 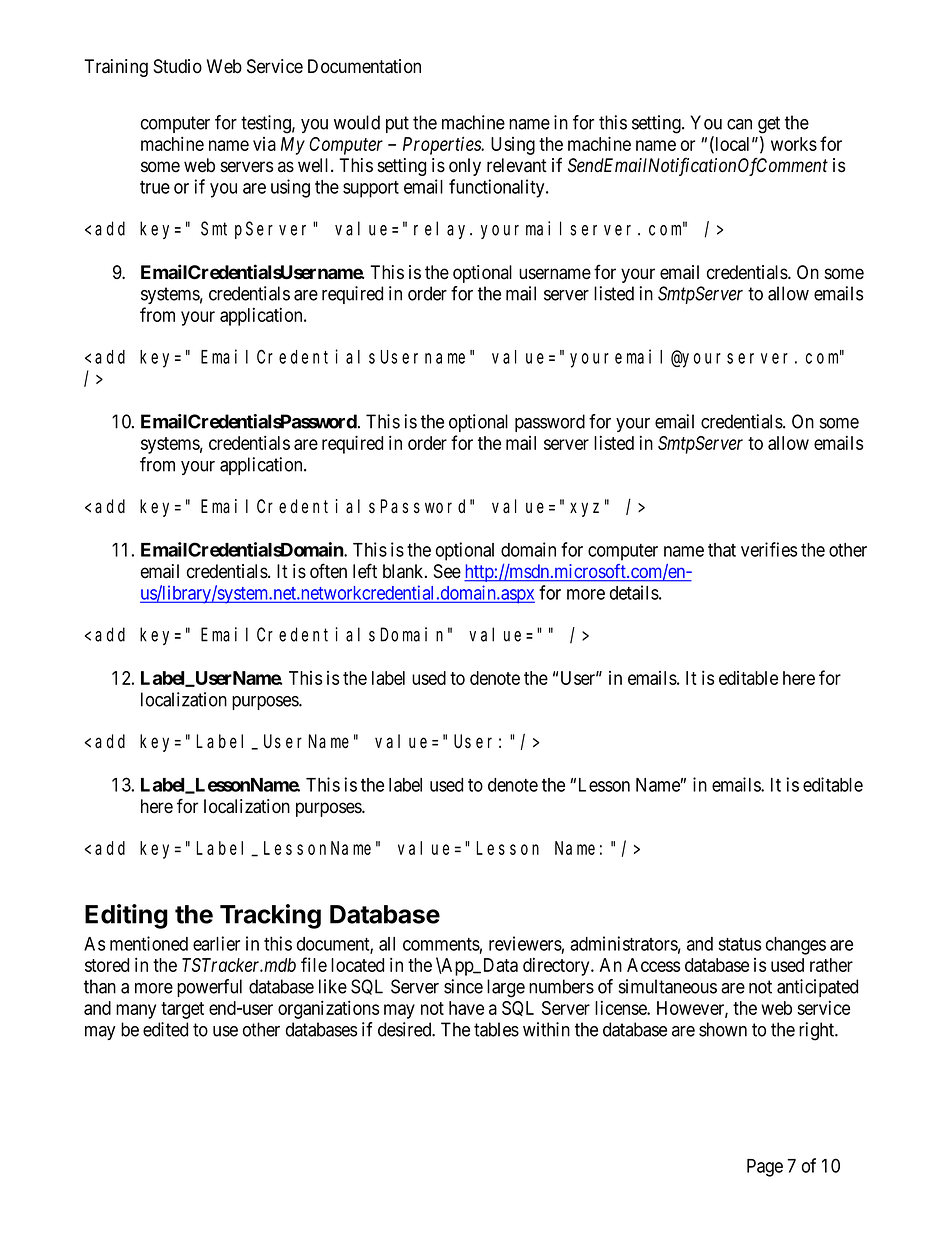 I want to click on often, so click(x=328, y=571).
